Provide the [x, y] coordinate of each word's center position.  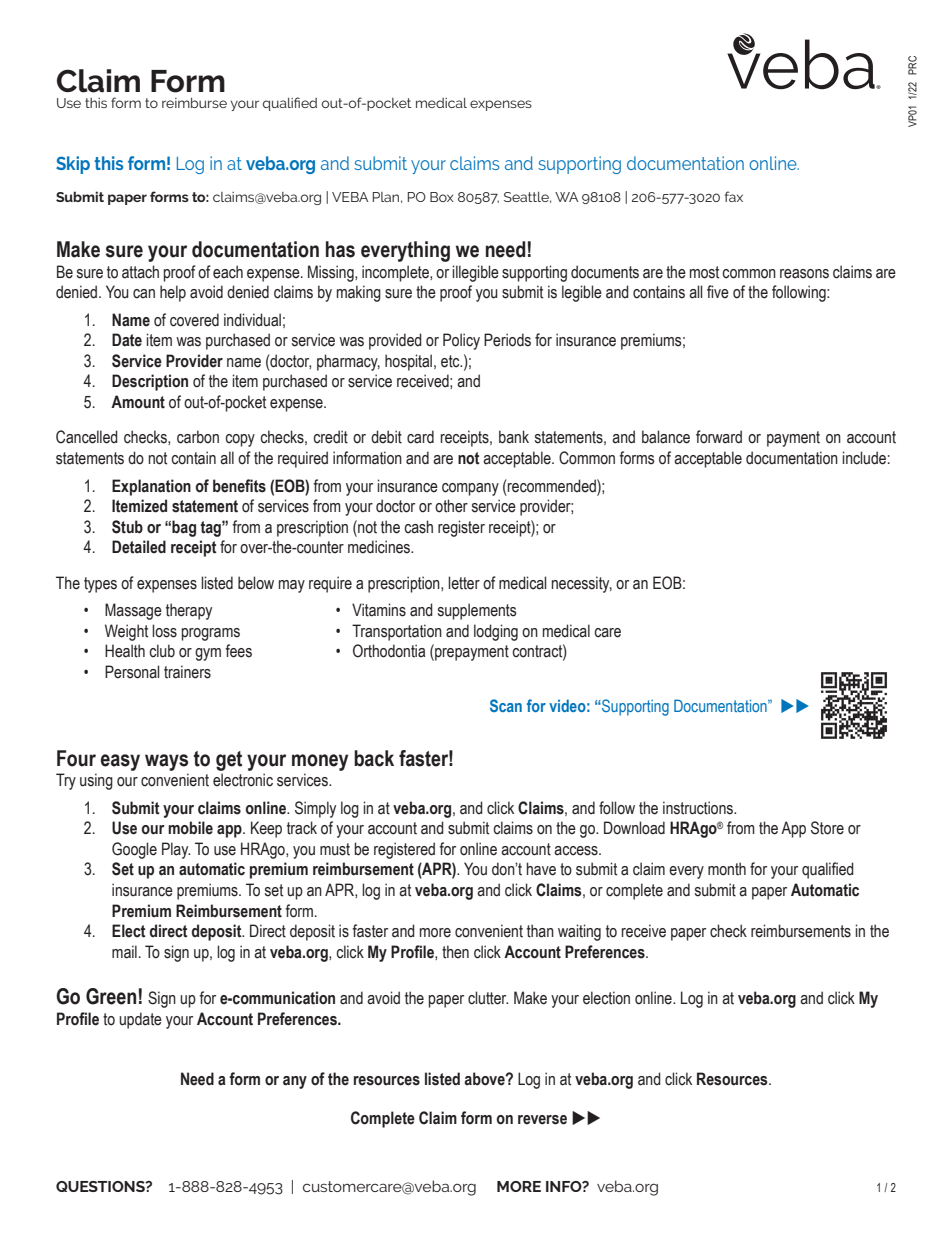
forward [719, 437]
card [420, 437]
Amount [138, 402]
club [162, 651]
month [727, 869]
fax [734, 196]
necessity [582, 584]
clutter [488, 998]
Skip [73, 165]
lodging [496, 632]
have [541, 869]
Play [176, 850]
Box [442, 197]
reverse [542, 1120]
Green [111, 996]
